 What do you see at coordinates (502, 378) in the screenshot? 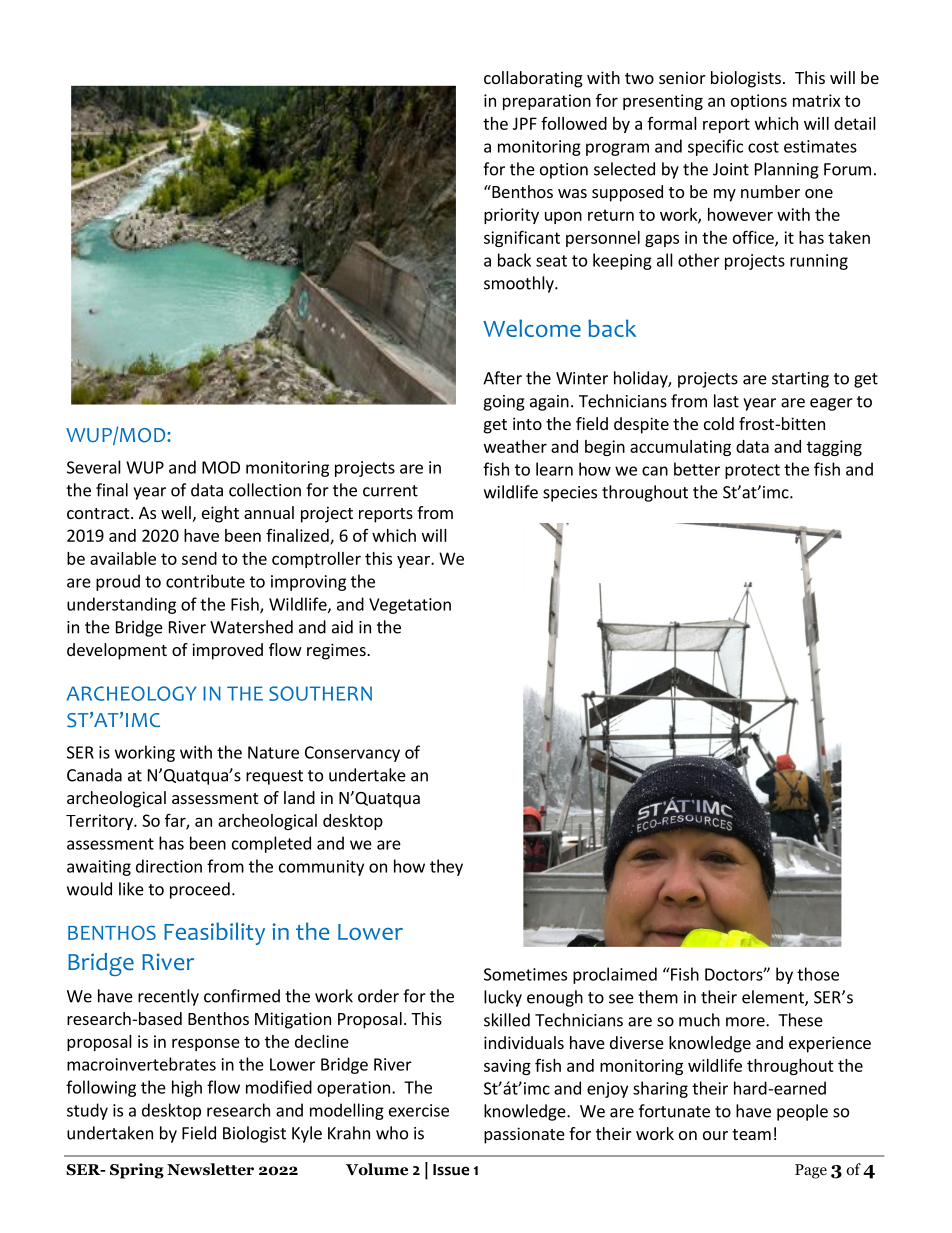
I see `After` at bounding box center [502, 378].
